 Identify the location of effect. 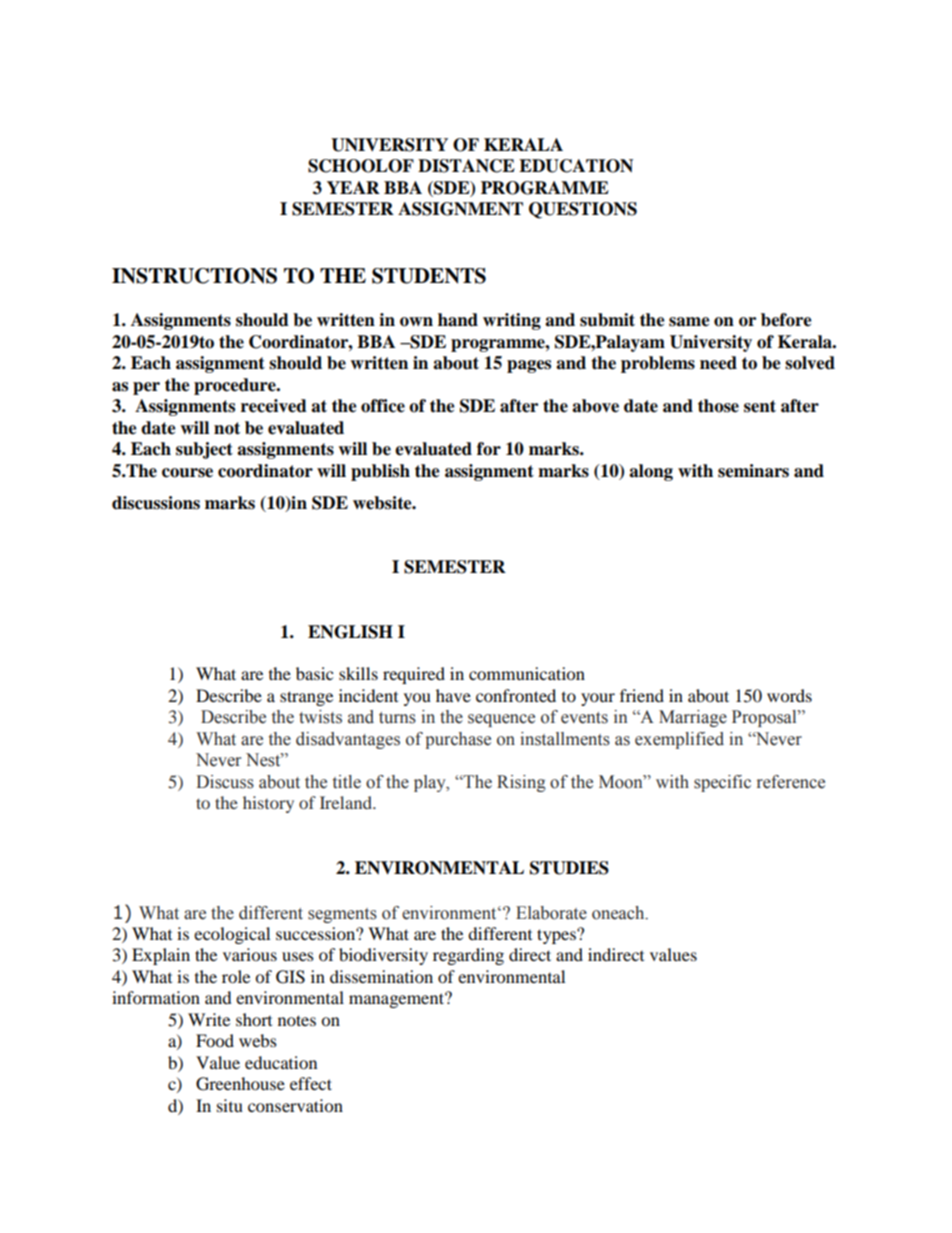
(311, 1083).
